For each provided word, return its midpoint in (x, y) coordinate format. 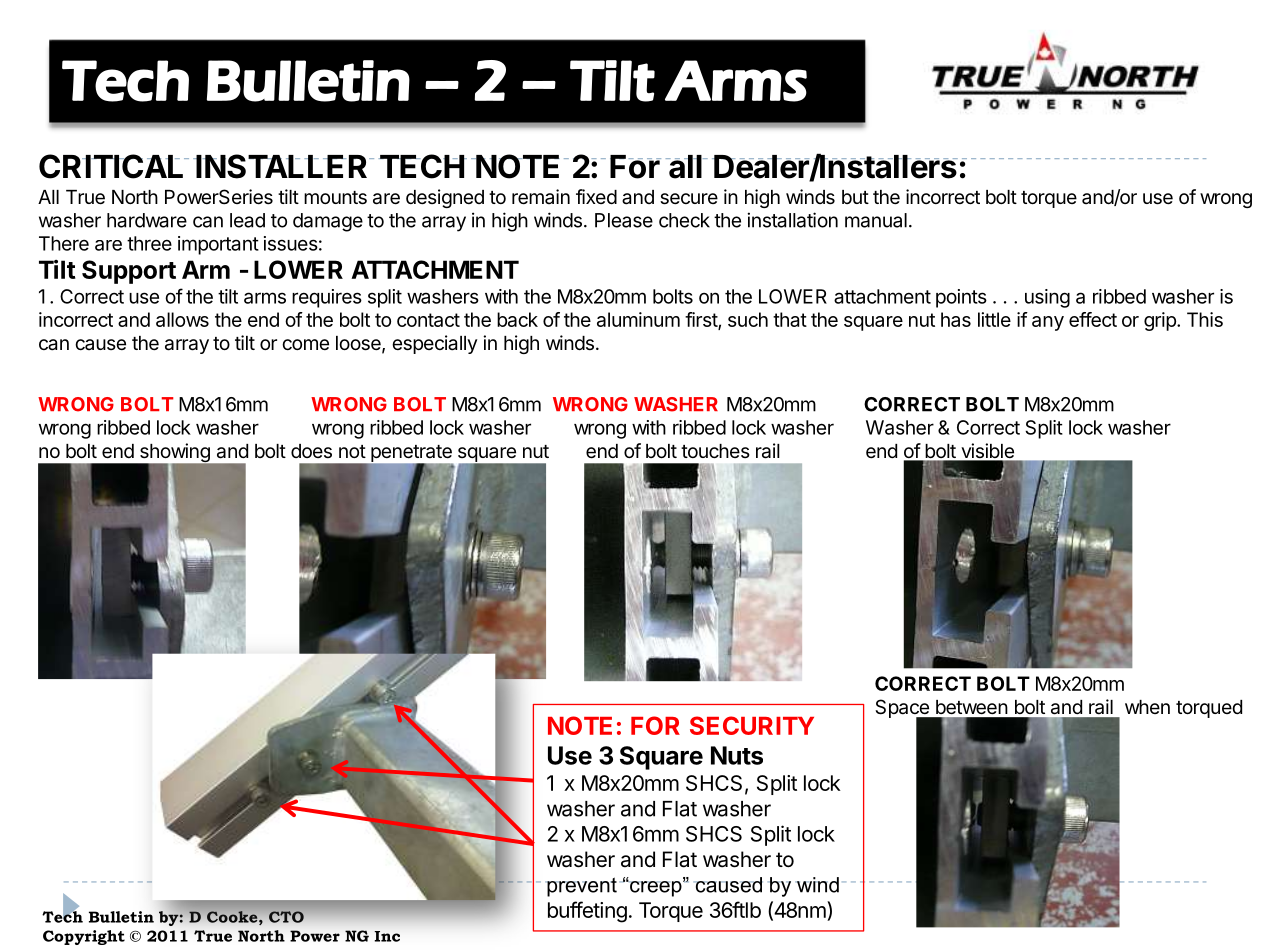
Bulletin (121, 917)
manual (876, 220)
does (311, 451)
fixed (596, 196)
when (1147, 707)
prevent (581, 887)
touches (715, 451)
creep (656, 887)
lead (247, 220)
